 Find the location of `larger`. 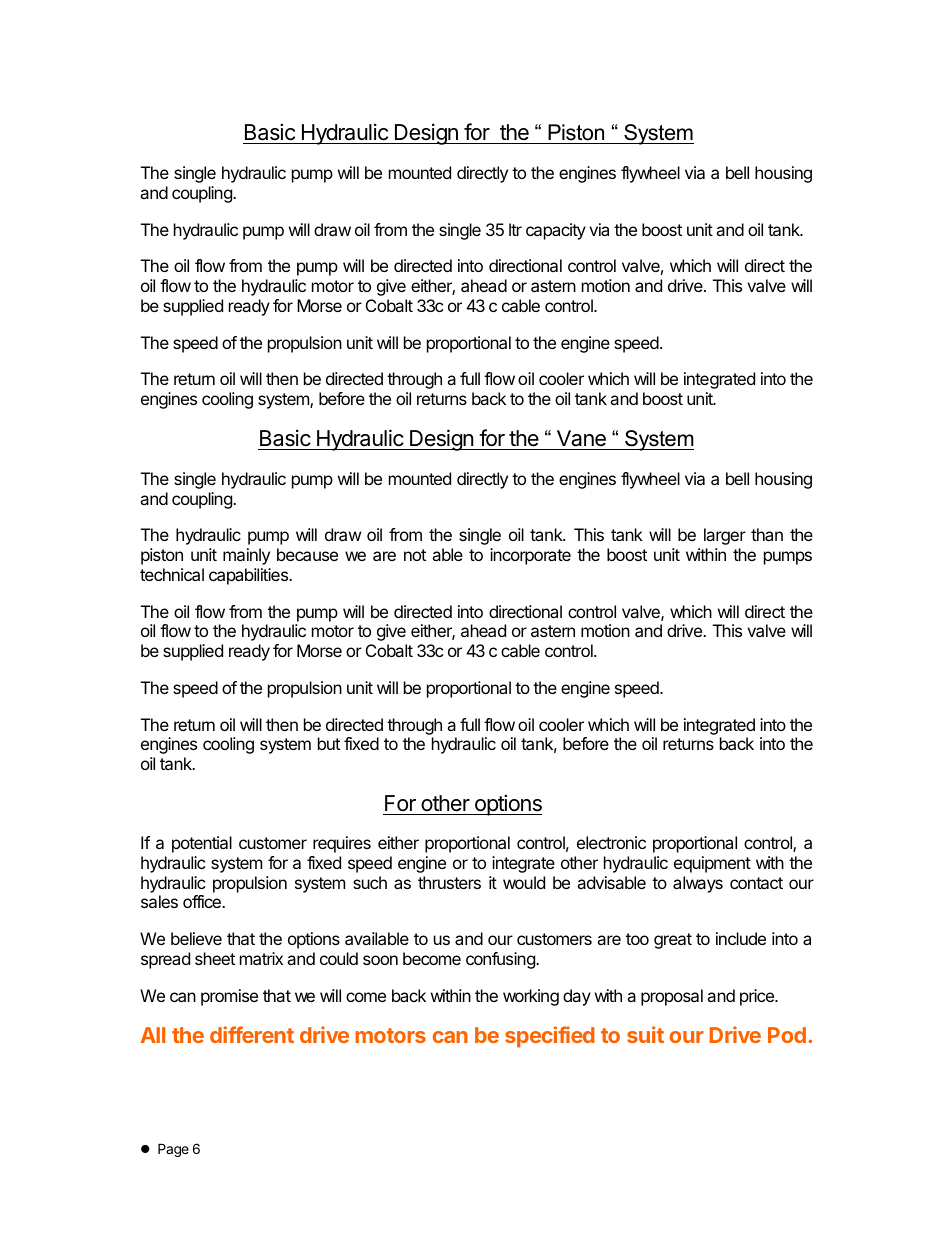

larger is located at coordinates (725, 536).
